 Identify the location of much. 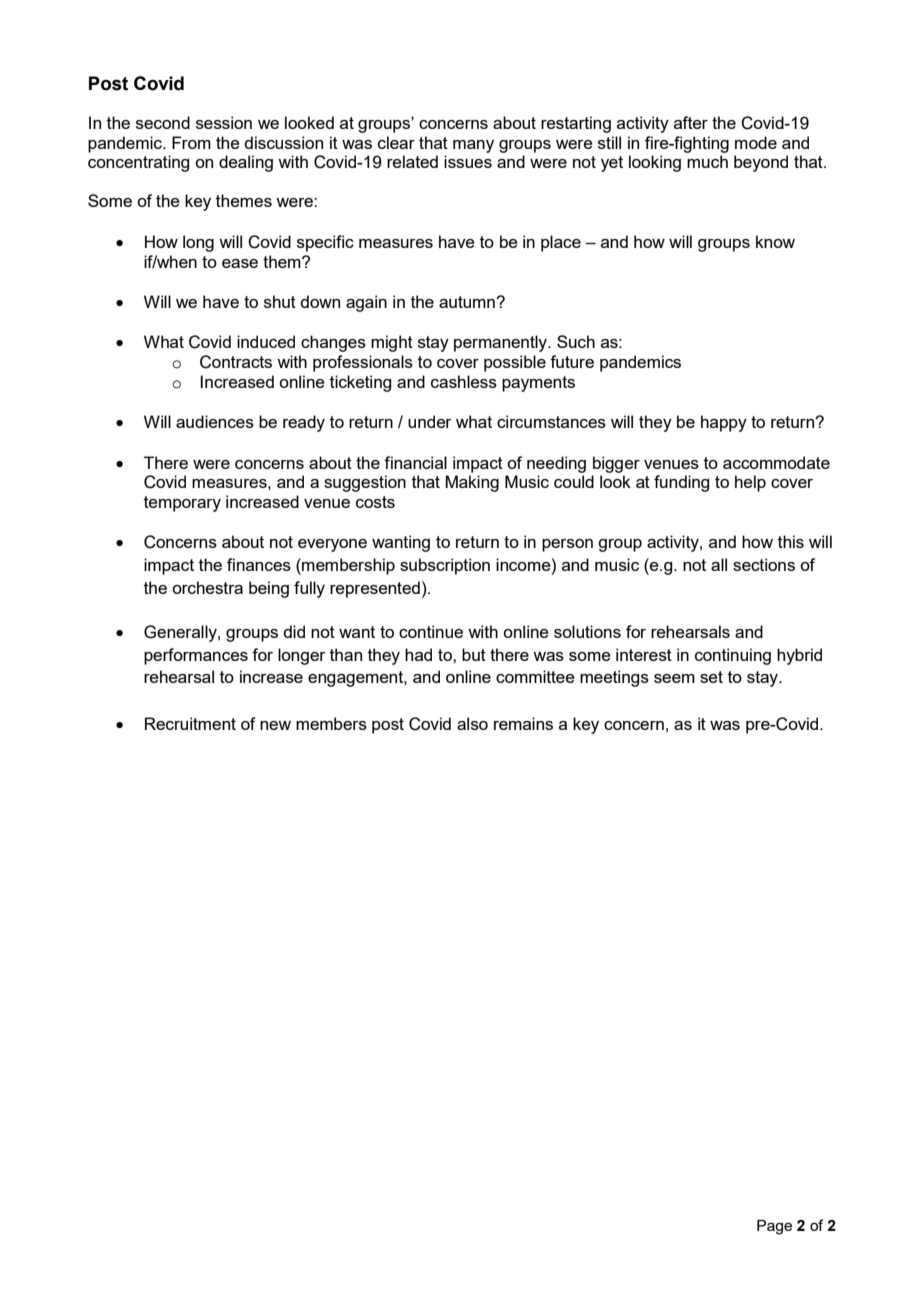
(707, 161).
